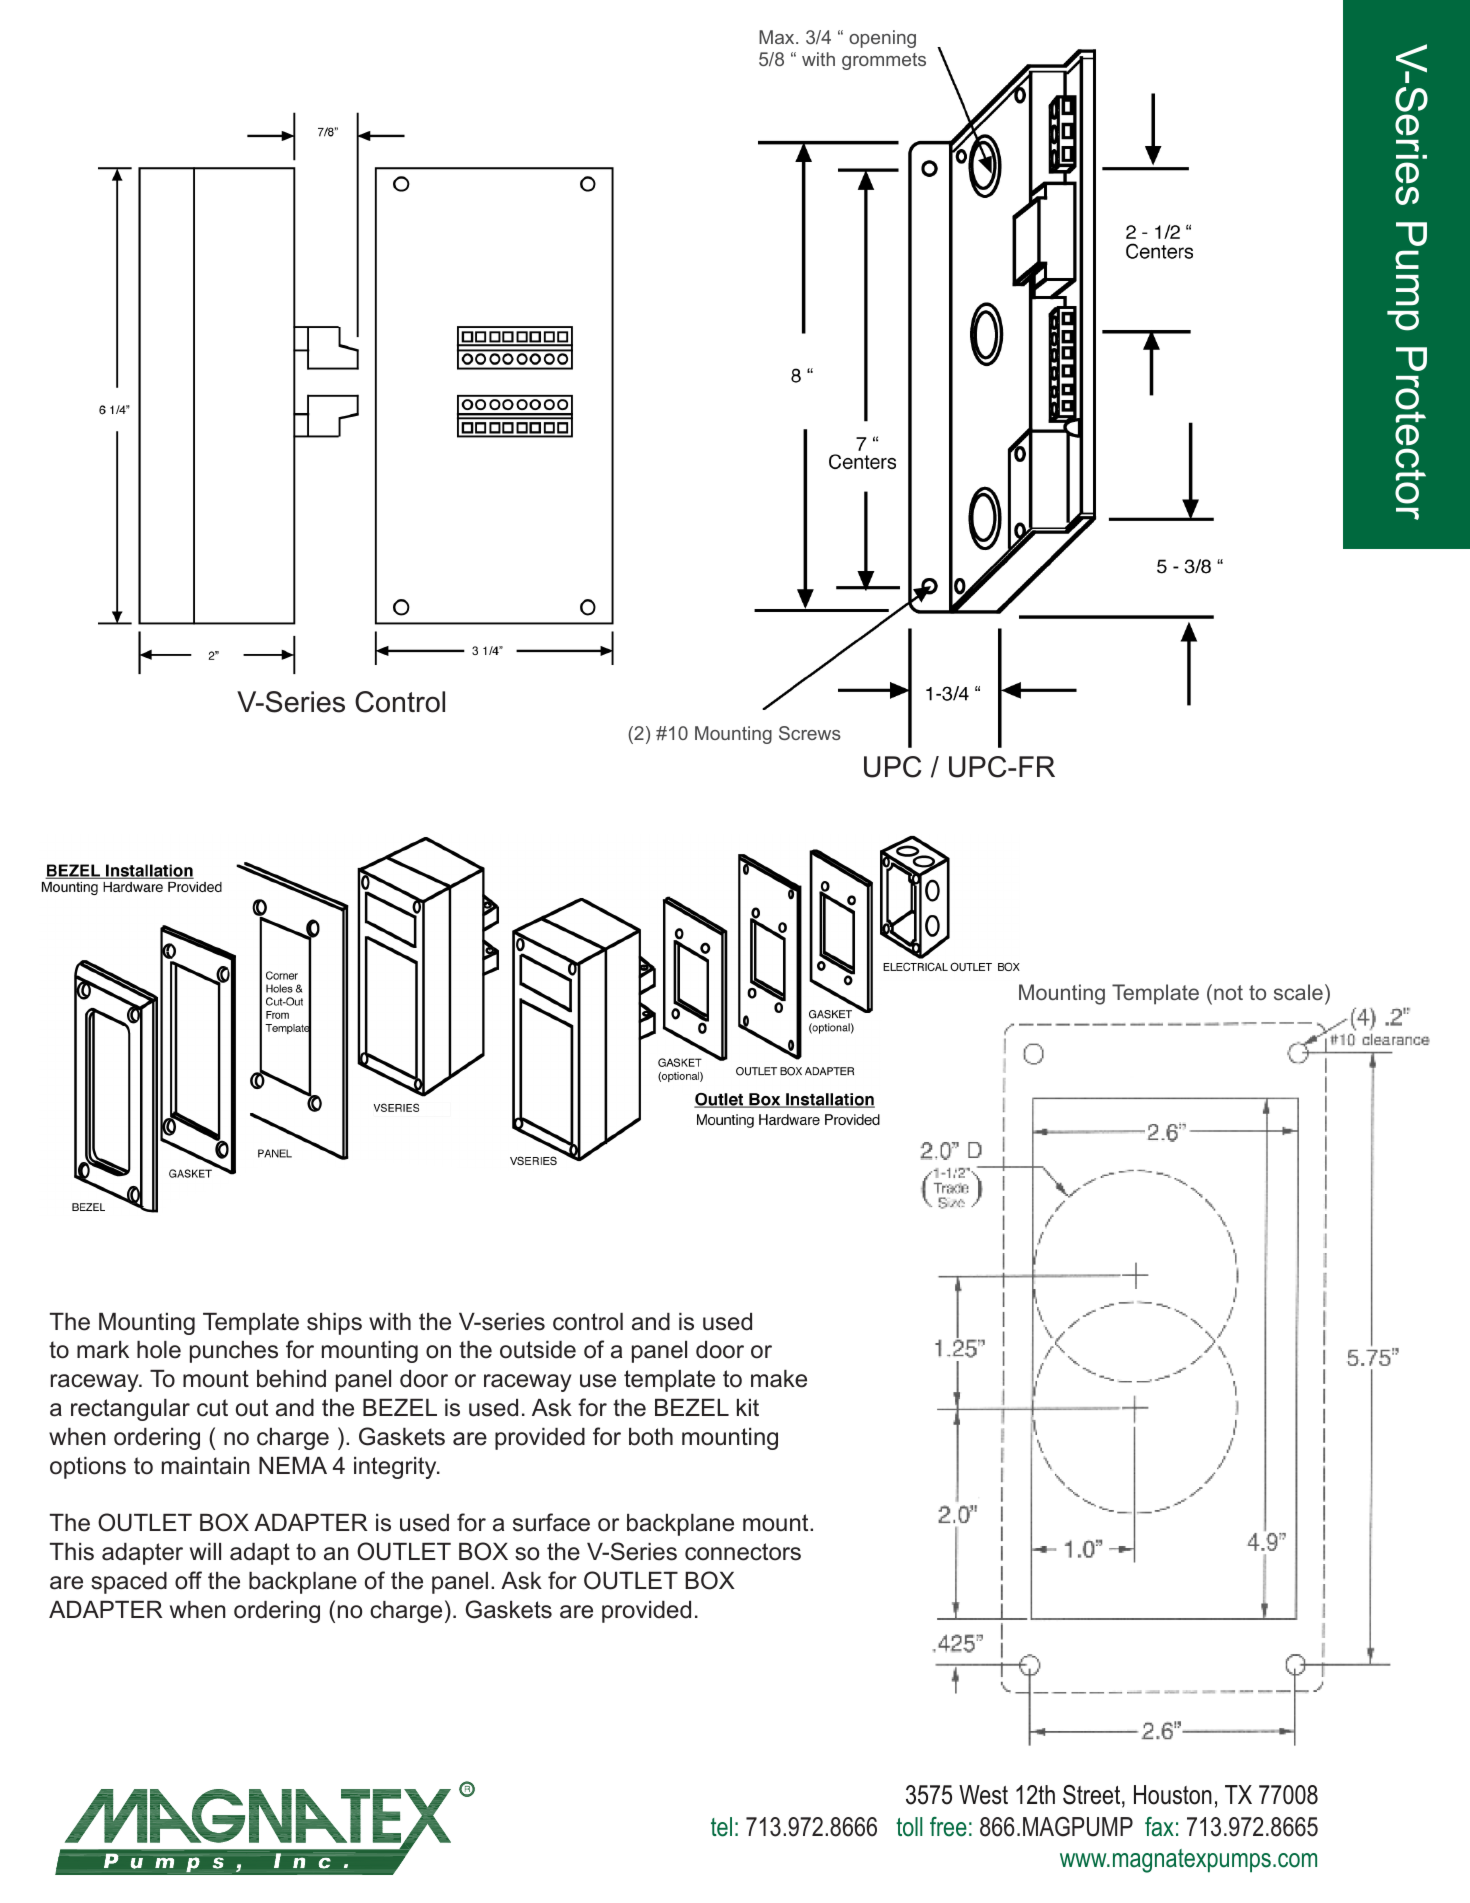 Image resolution: width=1470 pixels, height=1903 pixels. What do you see at coordinates (538, 1350) in the page?
I see `outside` at bounding box center [538, 1350].
